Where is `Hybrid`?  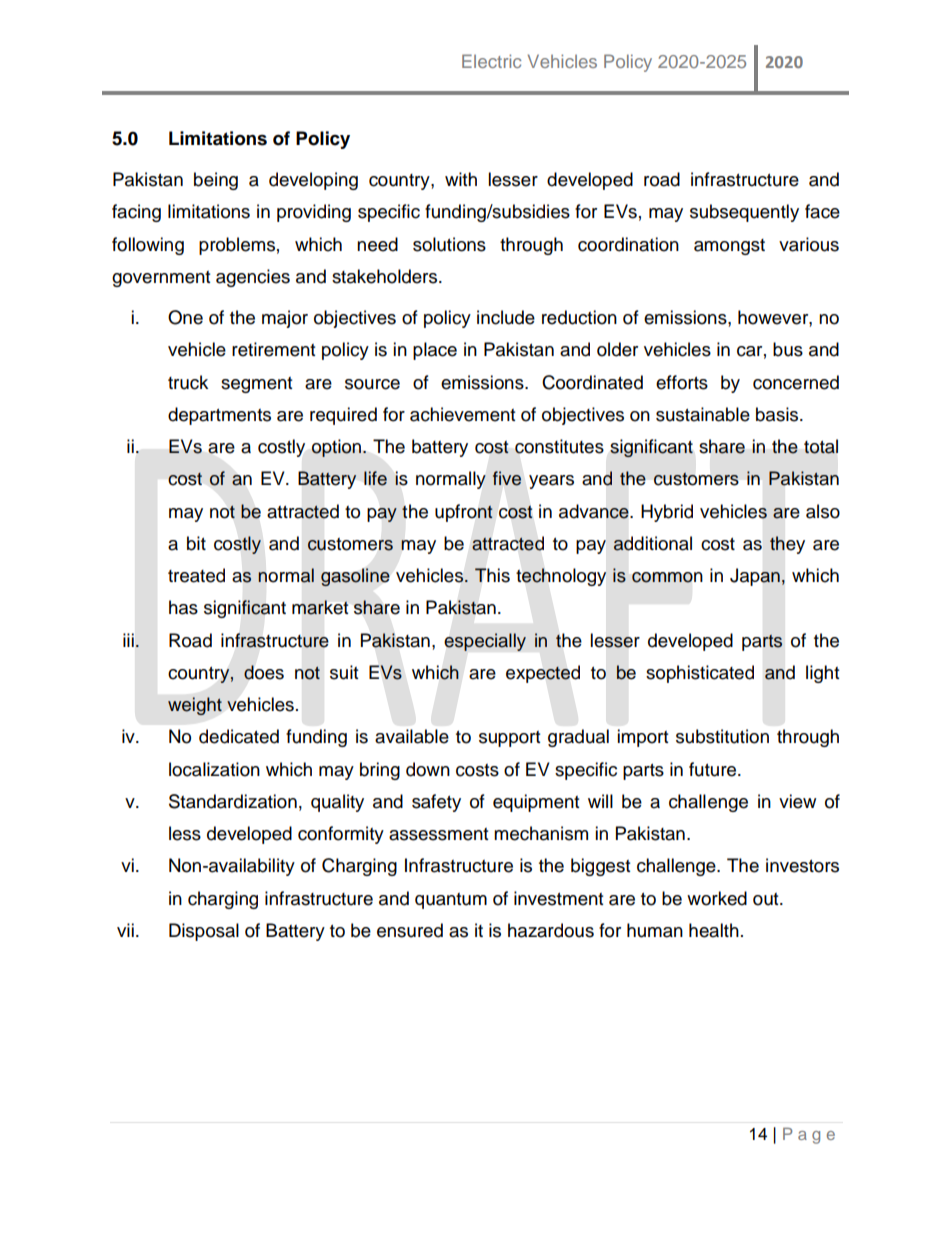 Hybrid is located at coordinates (667, 513).
